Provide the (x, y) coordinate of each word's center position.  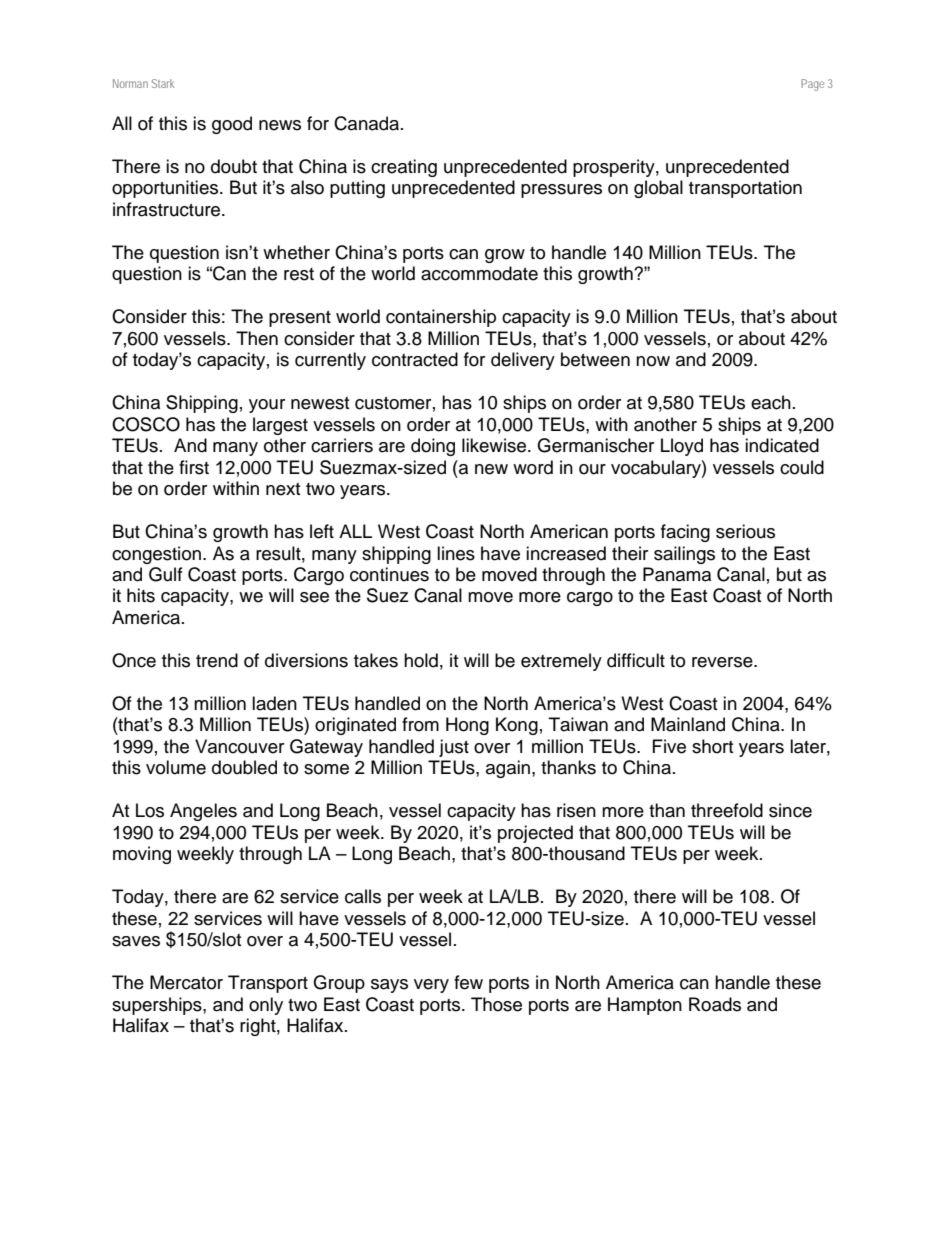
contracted (415, 359)
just (454, 748)
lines (456, 553)
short (712, 746)
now (653, 361)
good (232, 125)
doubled (244, 767)
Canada (368, 123)
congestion (156, 555)
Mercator (186, 982)
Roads (715, 1004)
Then (257, 338)
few (468, 982)
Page (812, 85)
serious (745, 531)
